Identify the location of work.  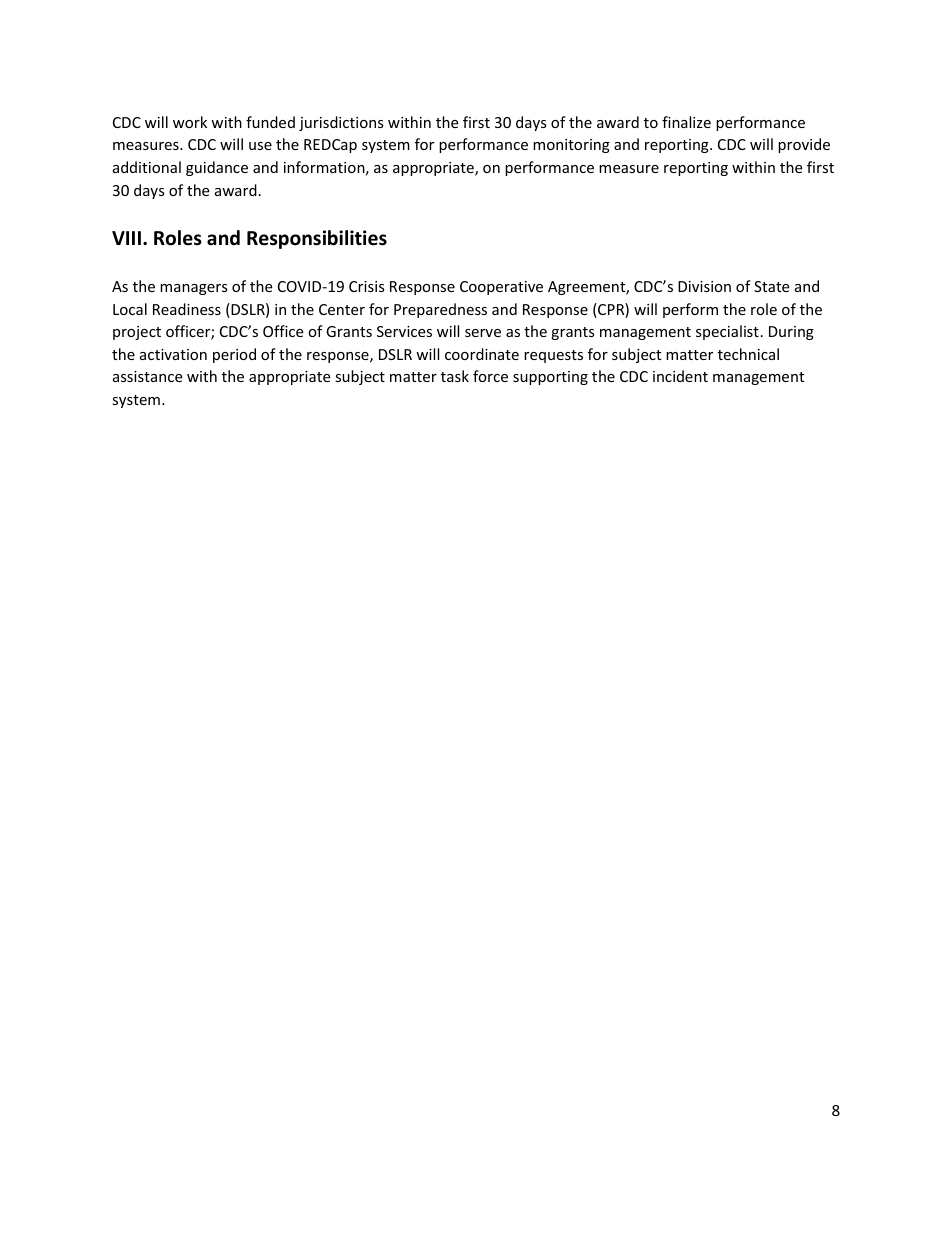
(190, 122).
